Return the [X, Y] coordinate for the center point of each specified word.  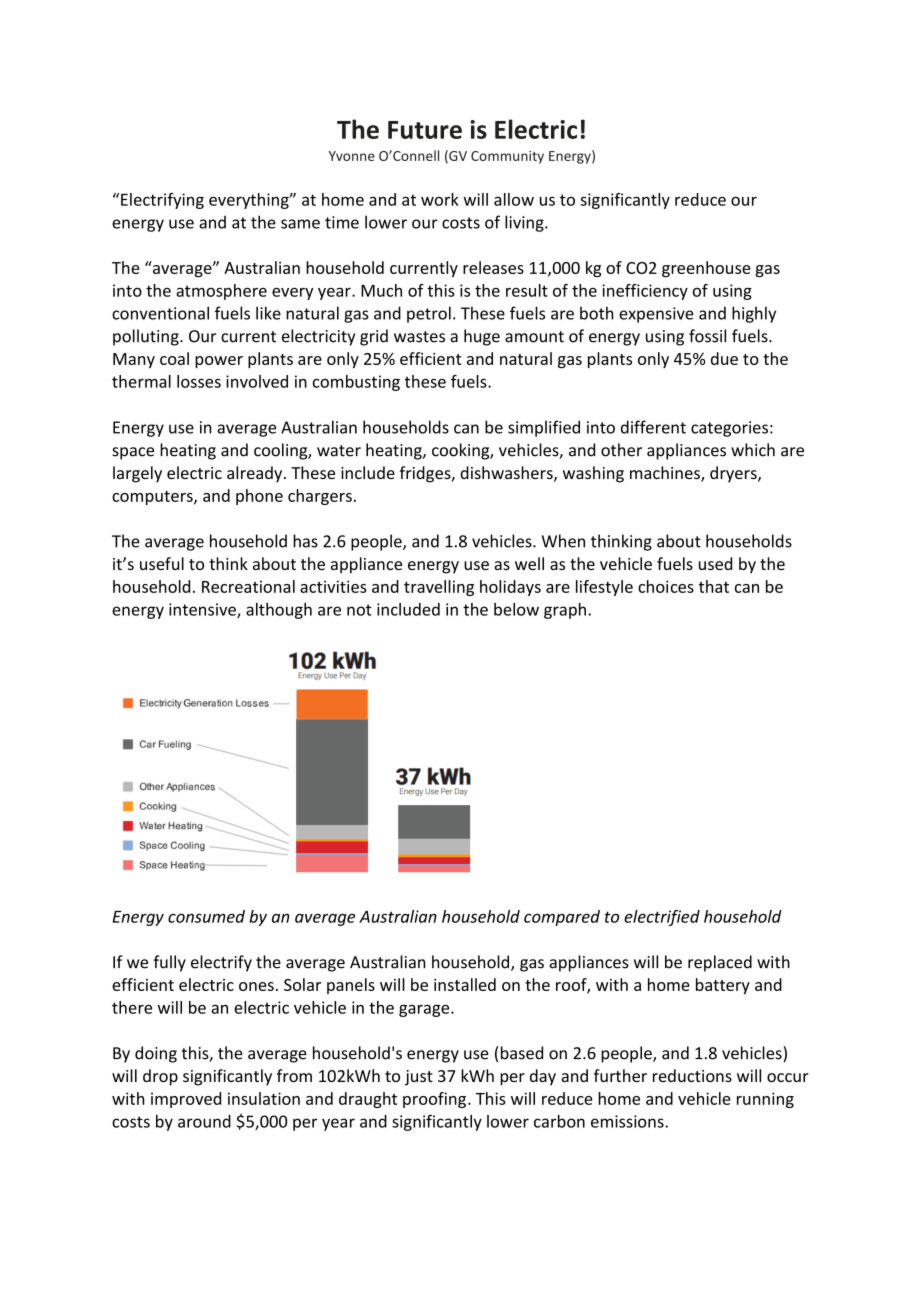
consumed [206, 916]
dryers [734, 474]
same [300, 224]
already [256, 474]
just [419, 1078]
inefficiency [645, 292]
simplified [544, 428]
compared [562, 918]
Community [507, 157]
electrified [662, 918]
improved [186, 1100]
